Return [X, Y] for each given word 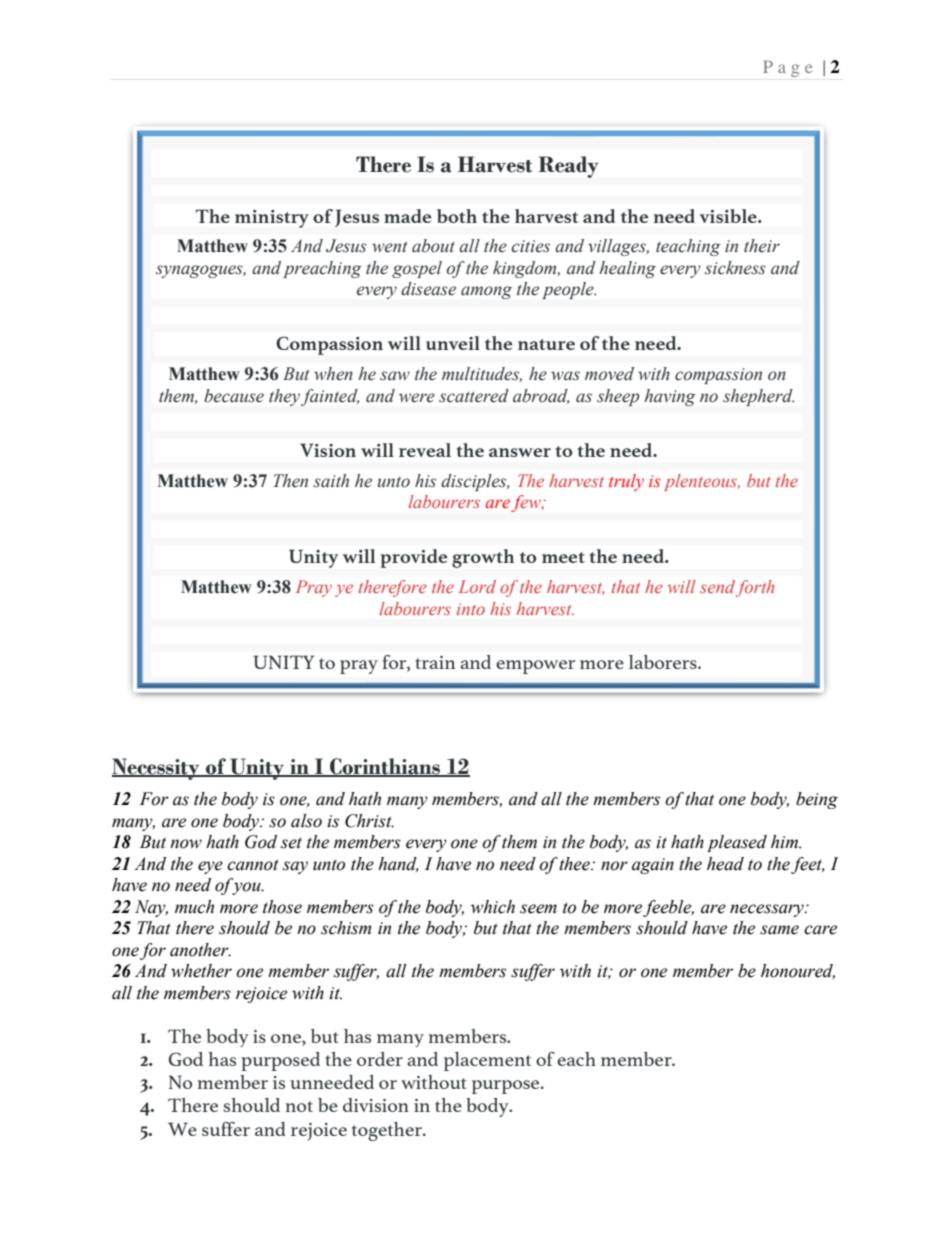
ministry [272, 219]
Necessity [157, 769]
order [380, 1059]
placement [487, 1061]
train [435, 662]
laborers [664, 662]
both [457, 216]
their [762, 246]
